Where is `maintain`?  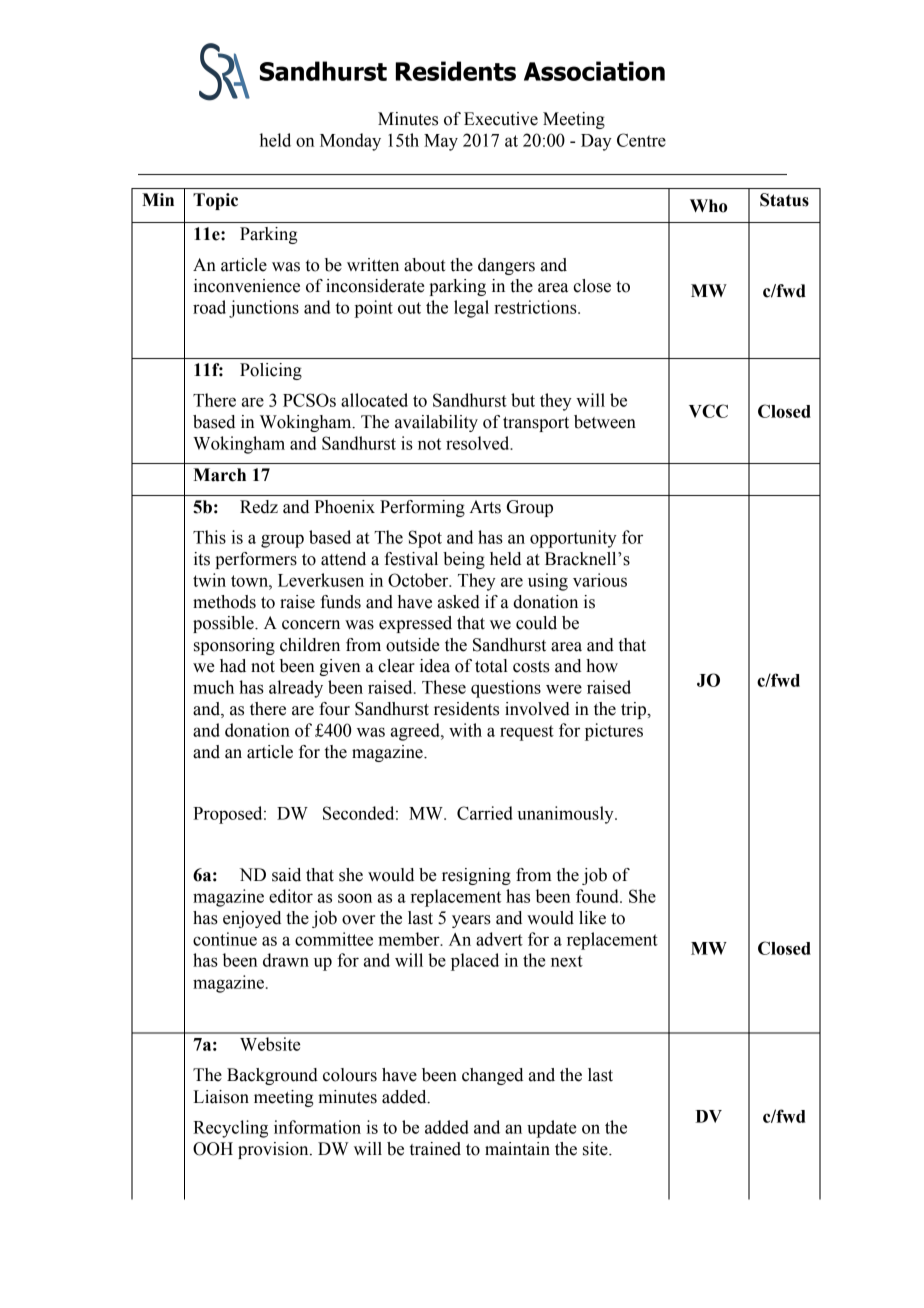 maintain is located at coordinates (517, 1149).
